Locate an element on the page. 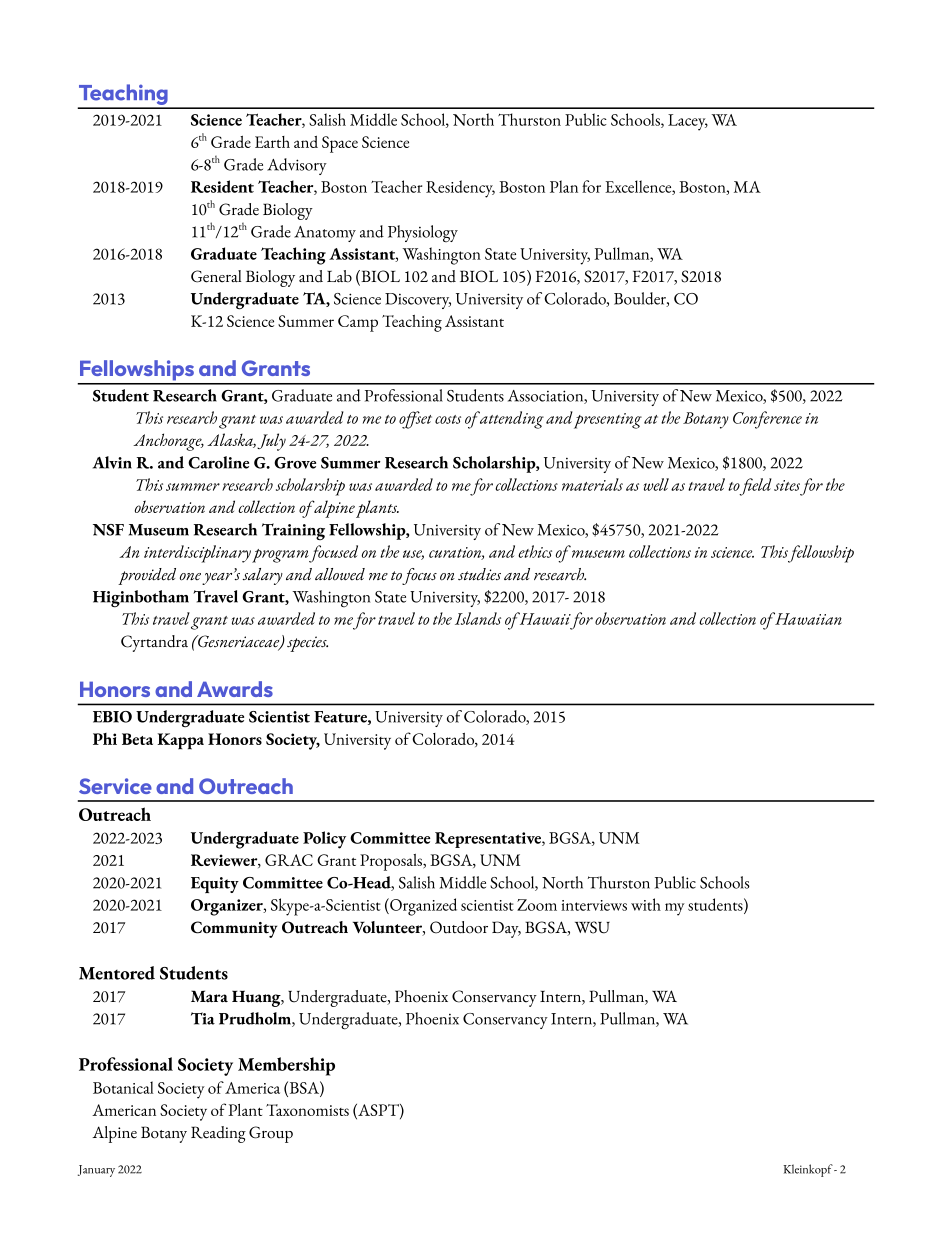 The width and height of the document is (952, 1233). Residency is located at coordinates (460, 189).
